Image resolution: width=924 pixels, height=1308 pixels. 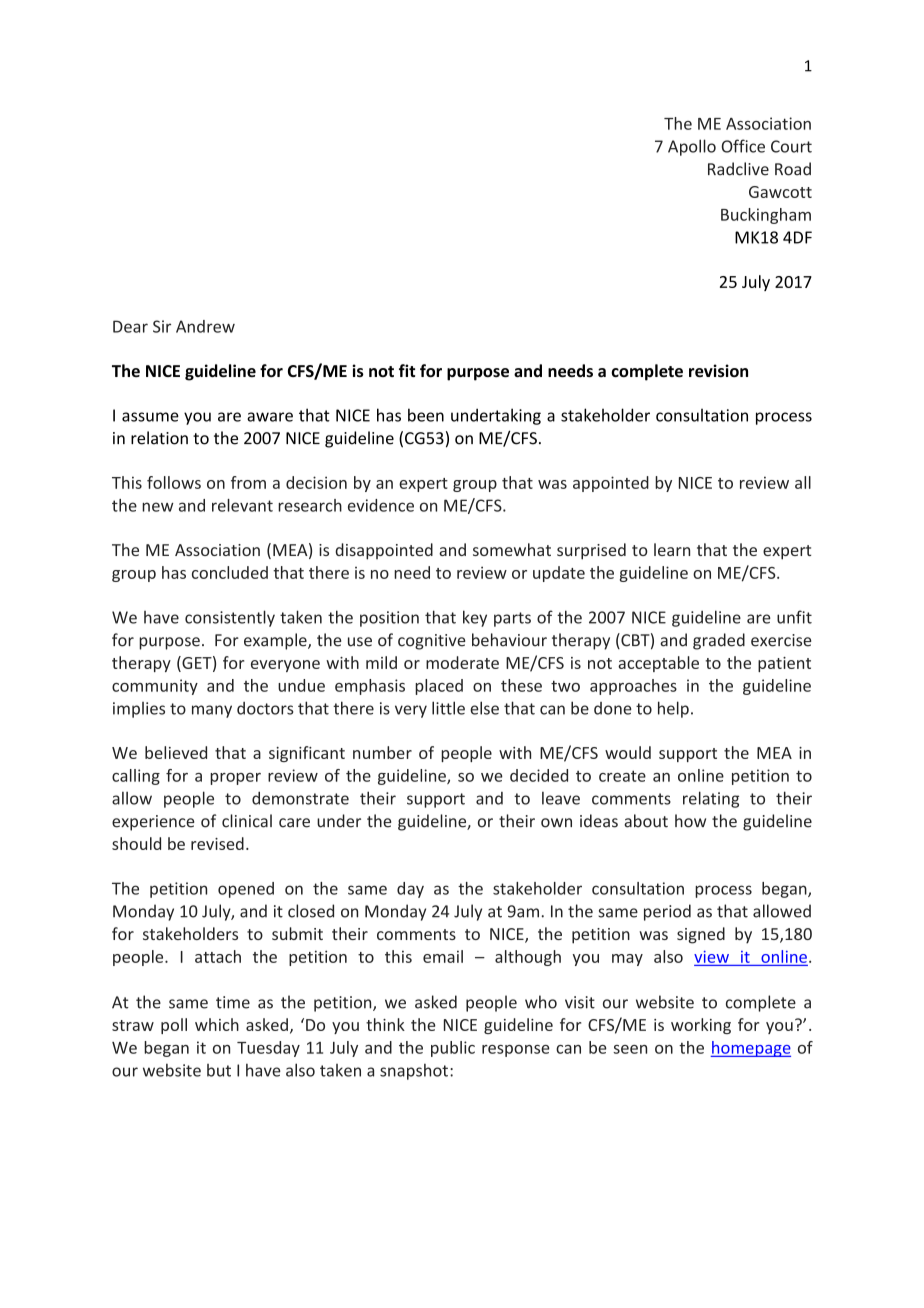 I want to click on own, so click(x=556, y=823).
